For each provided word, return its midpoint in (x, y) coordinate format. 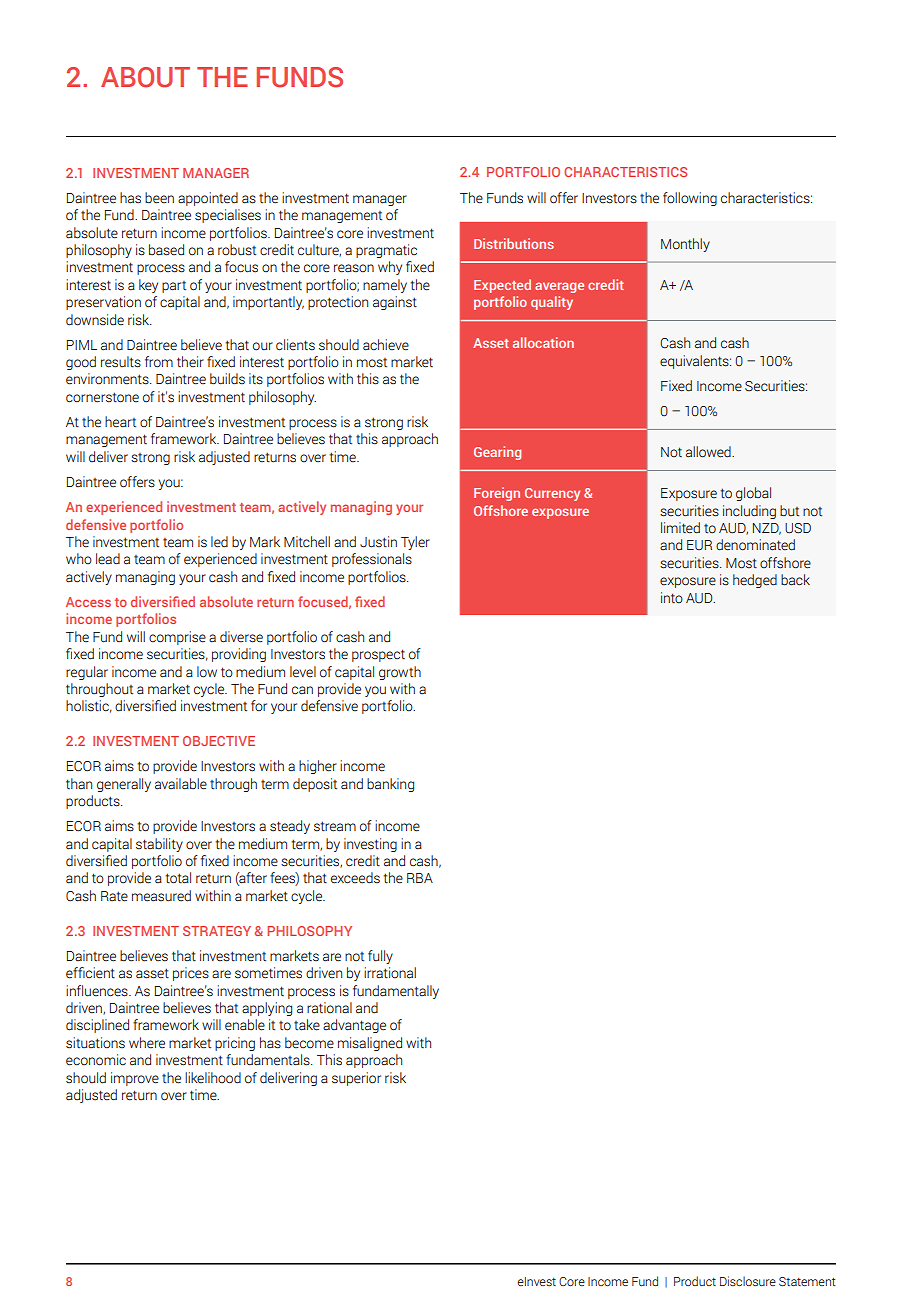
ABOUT (145, 77)
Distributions (514, 243)
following (690, 199)
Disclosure (748, 1281)
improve (135, 1079)
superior (356, 1079)
